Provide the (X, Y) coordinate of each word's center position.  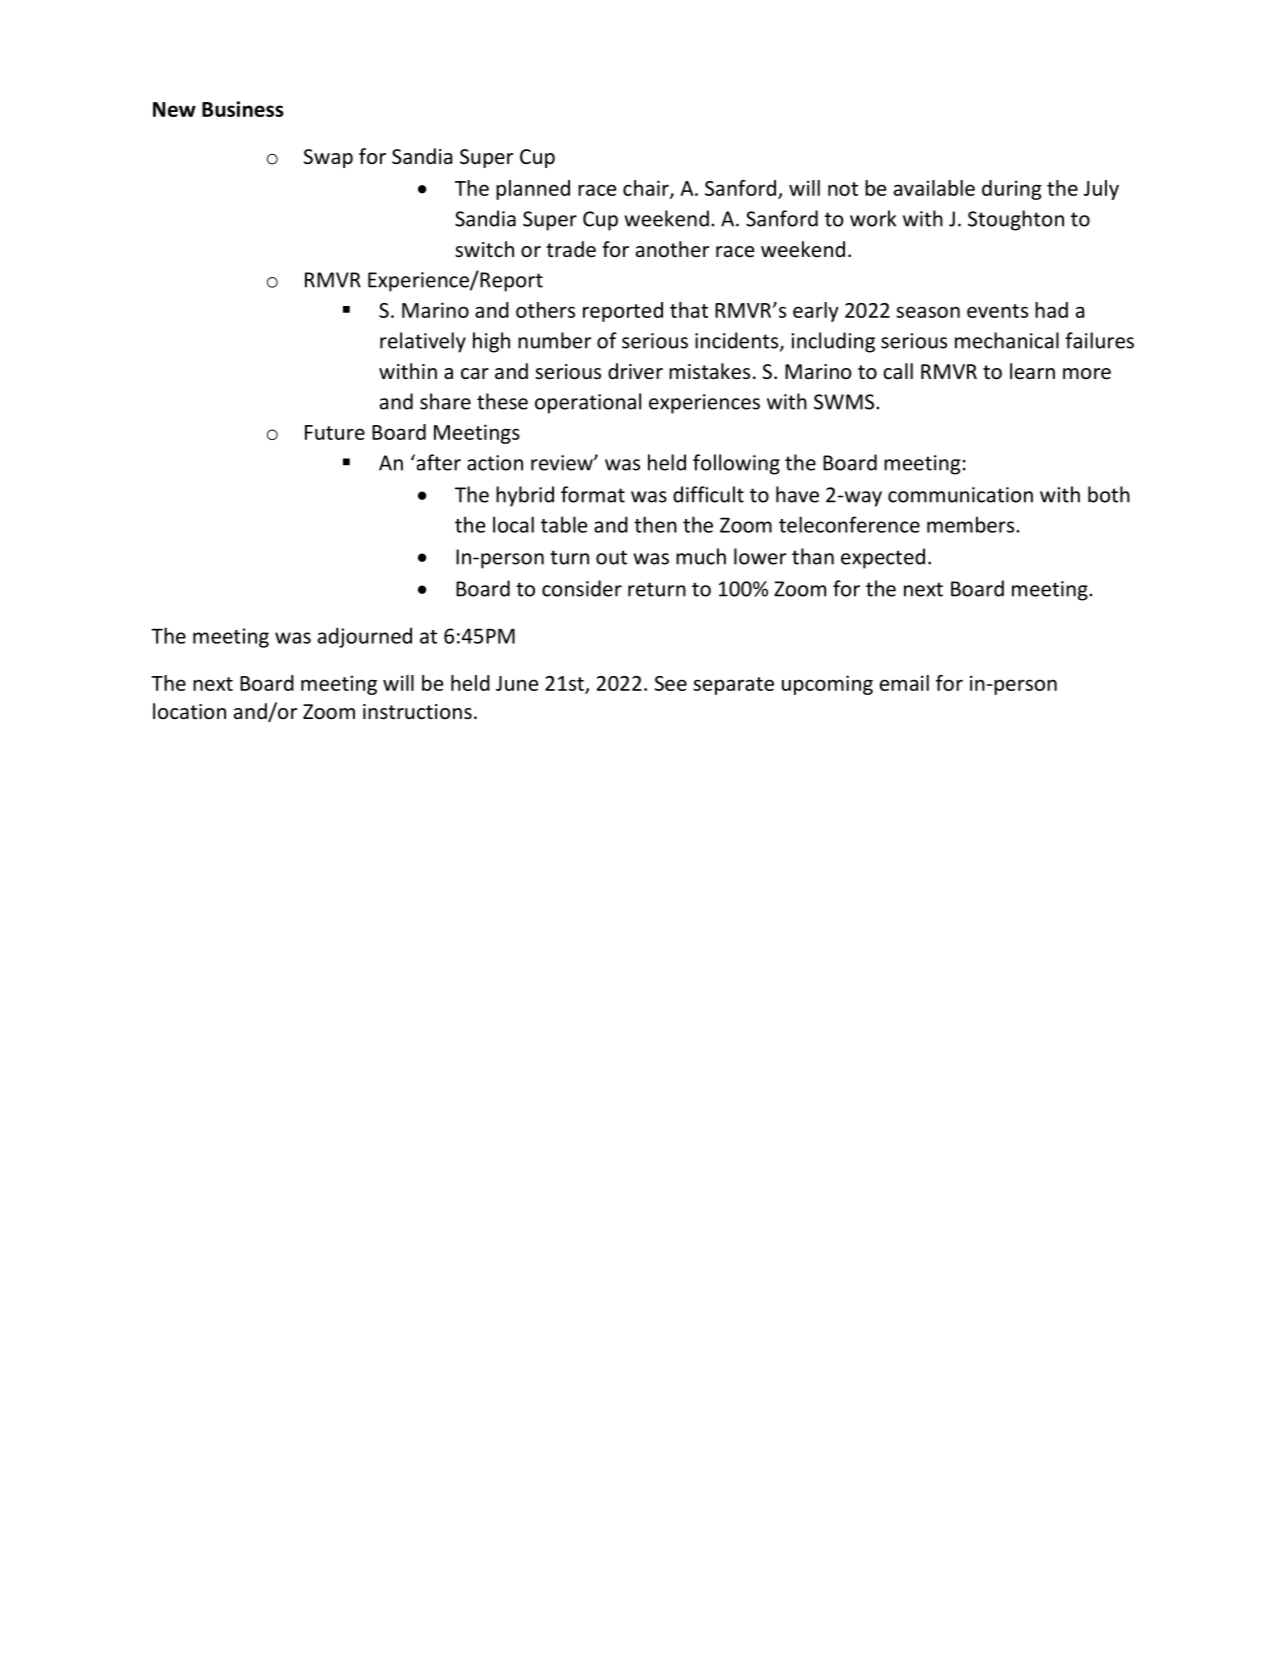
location (189, 711)
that (689, 310)
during (1012, 190)
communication (960, 495)
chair (647, 189)
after (437, 462)
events (997, 311)
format (593, 494)
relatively (423, 342)
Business (243, 109)
